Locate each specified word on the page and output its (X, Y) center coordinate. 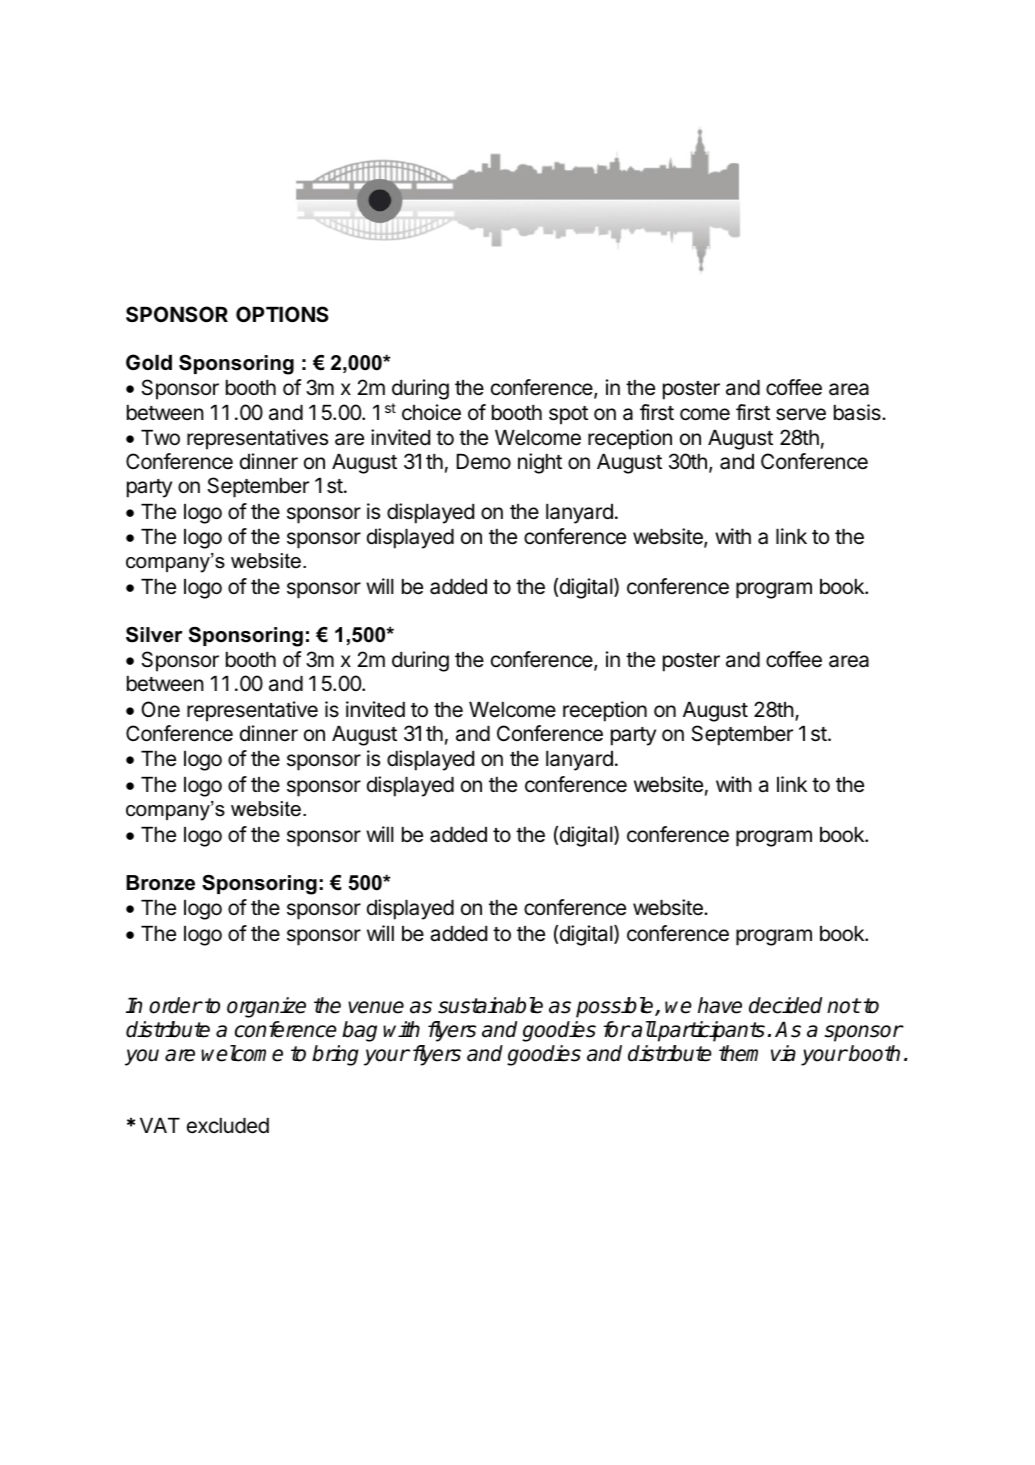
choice (431, 412)
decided (785, 1005)
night (540, 463)
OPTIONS (282, 314)
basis (858, 412)
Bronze (160, 883)
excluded (228, 1126)
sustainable (490, 1005)
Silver (154, 635)
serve (801, 414)
